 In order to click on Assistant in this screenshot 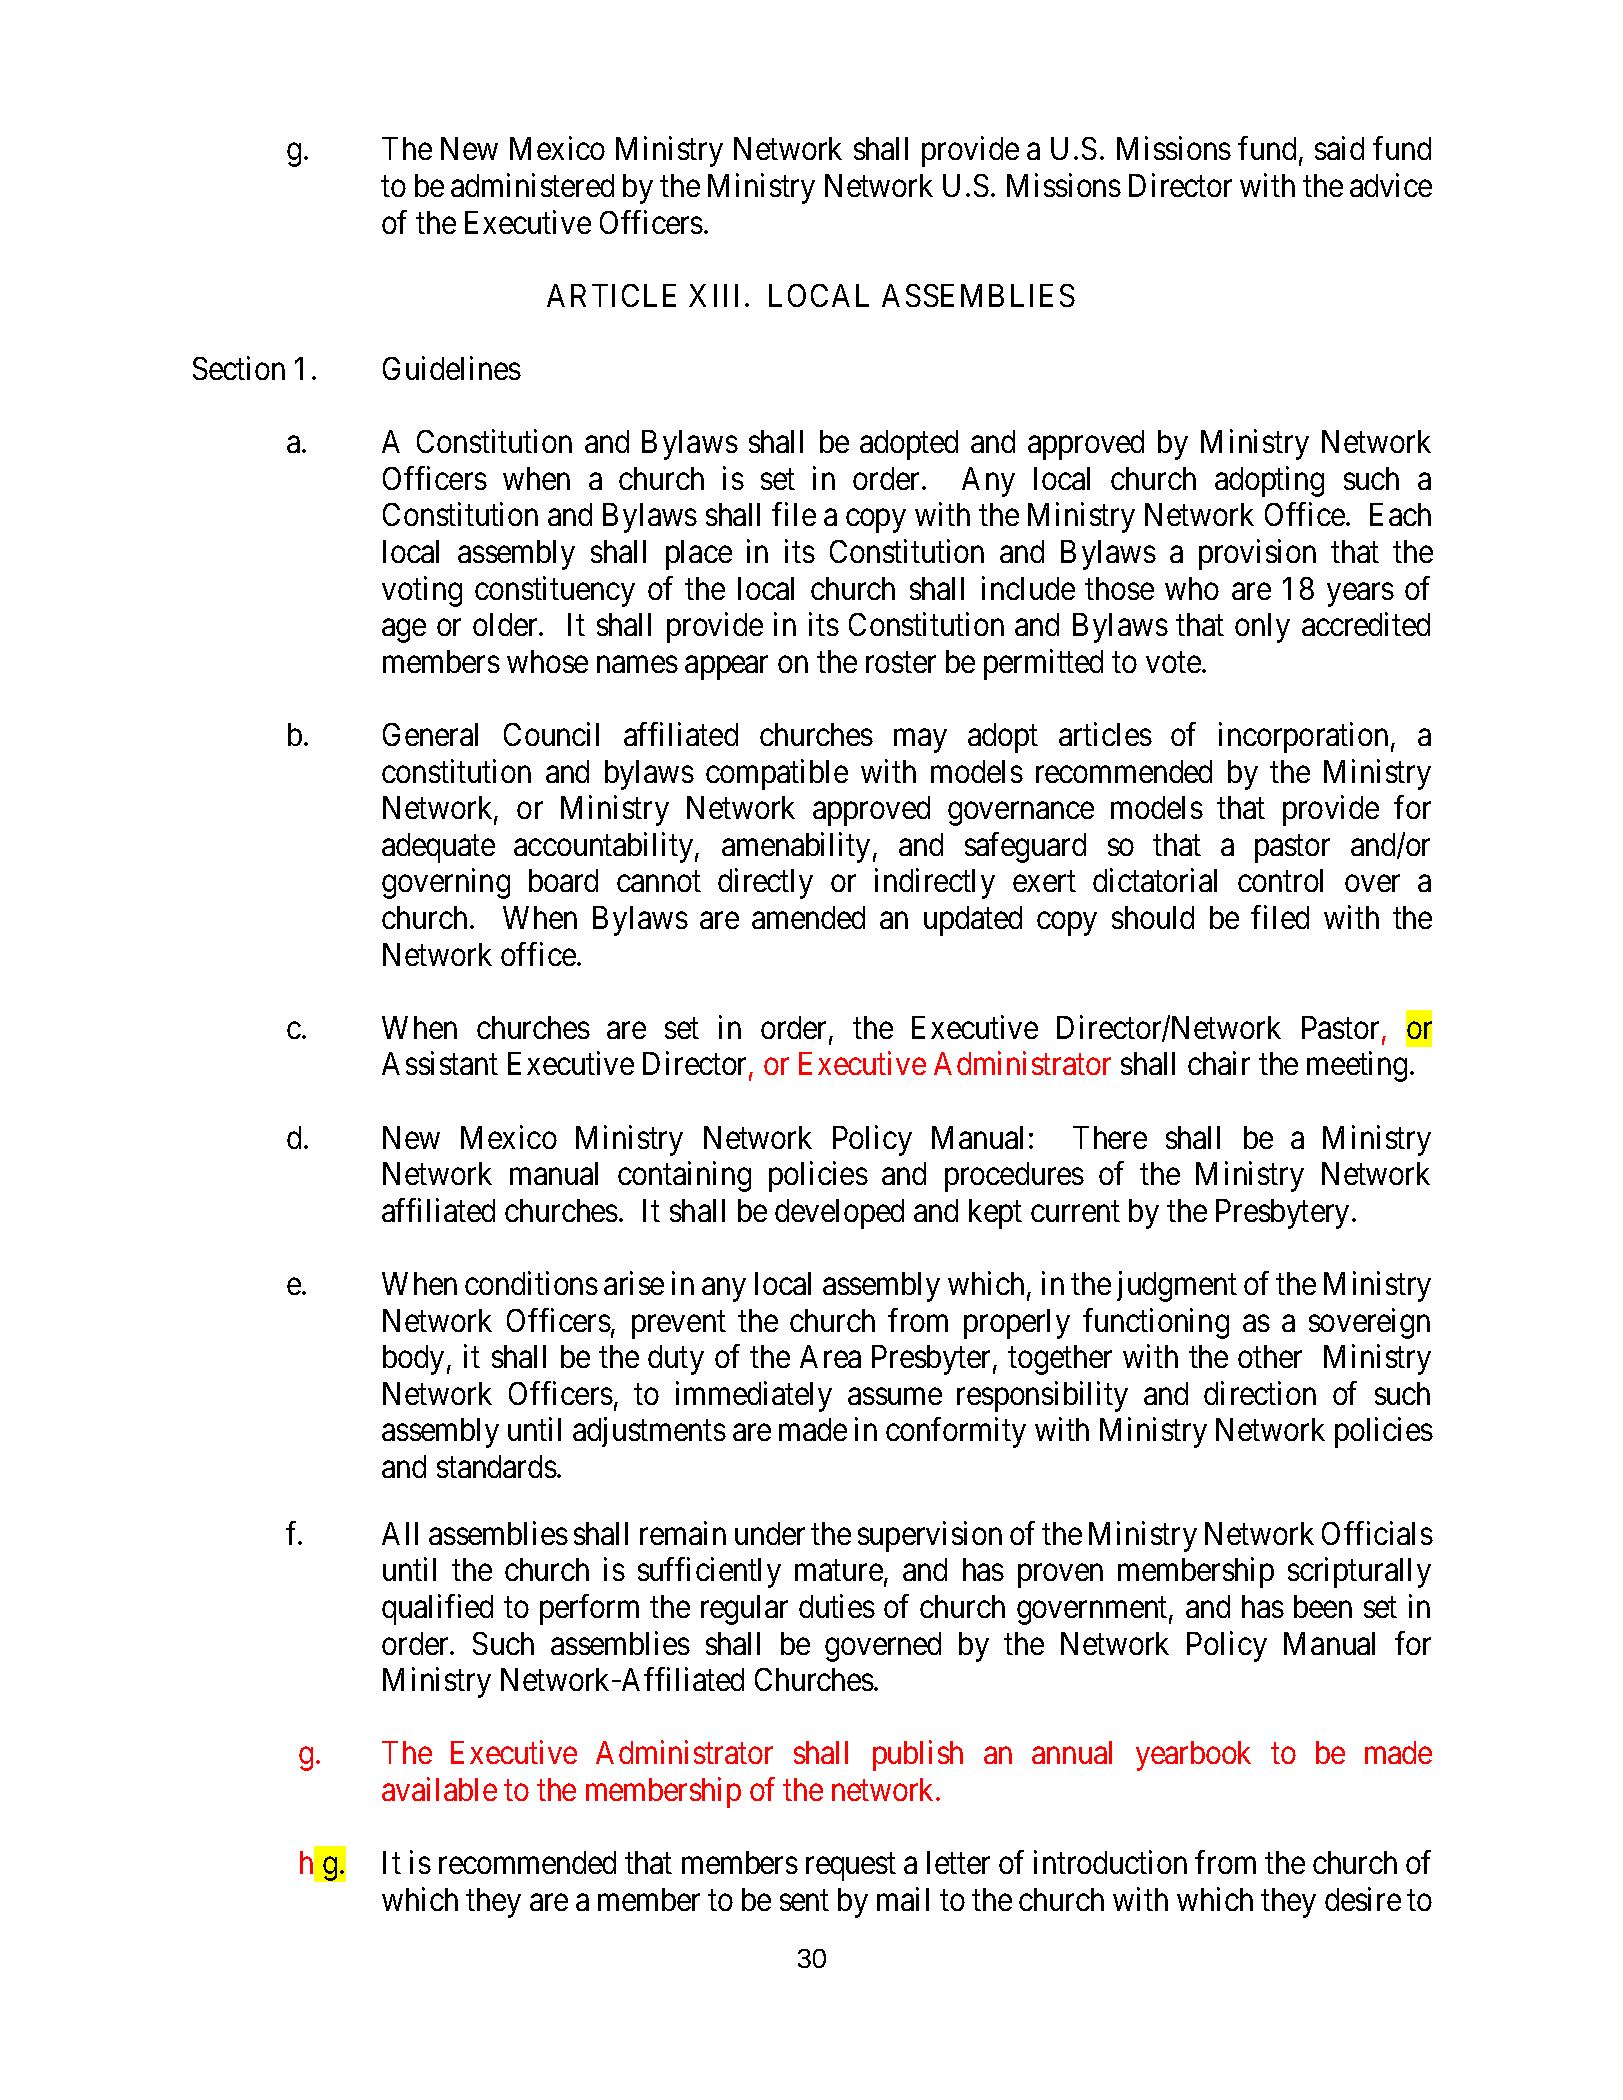, I will do `click(440, 1063)`.
